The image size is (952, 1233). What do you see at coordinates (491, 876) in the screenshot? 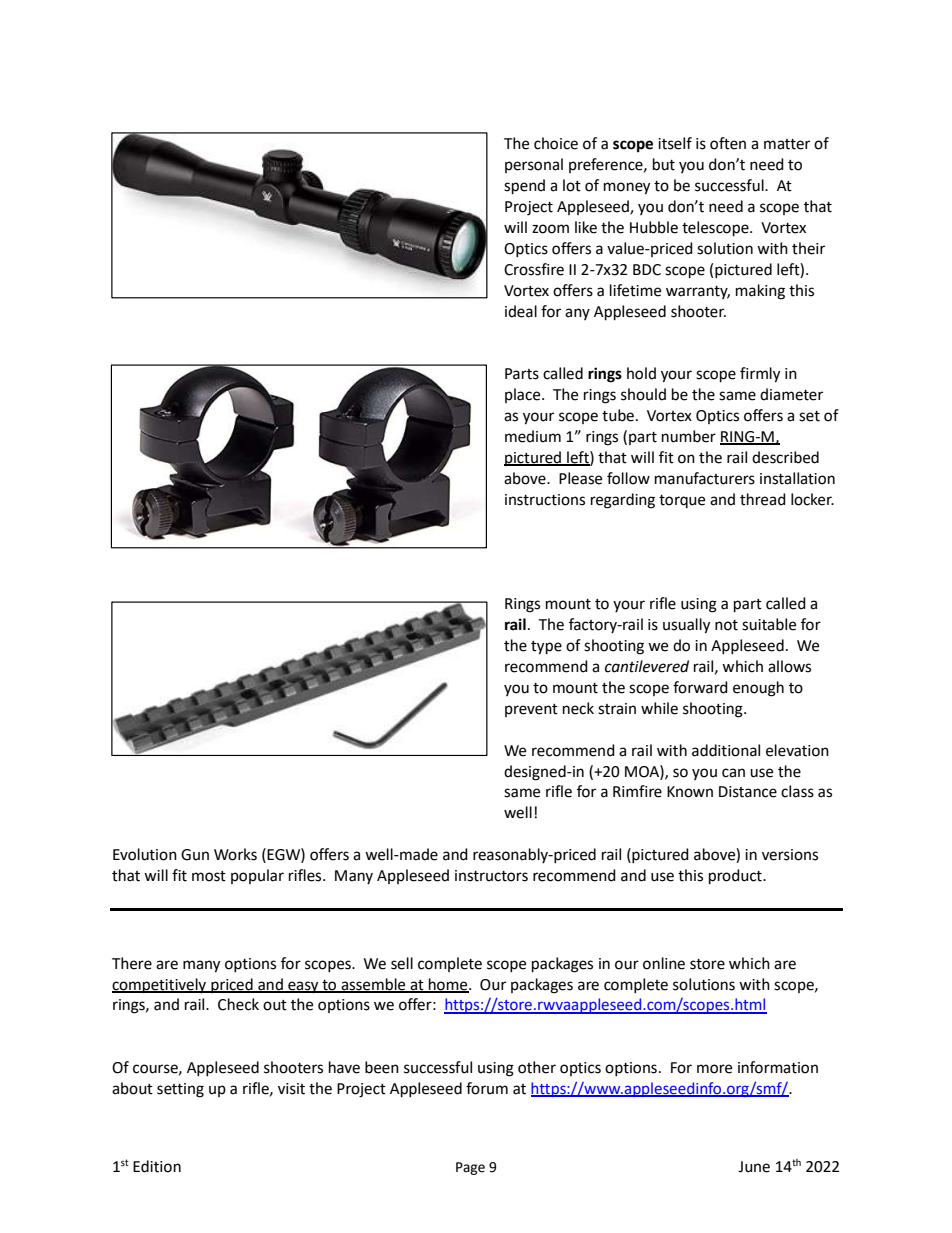
I see `instructors` at bounding box center [491, 876].
